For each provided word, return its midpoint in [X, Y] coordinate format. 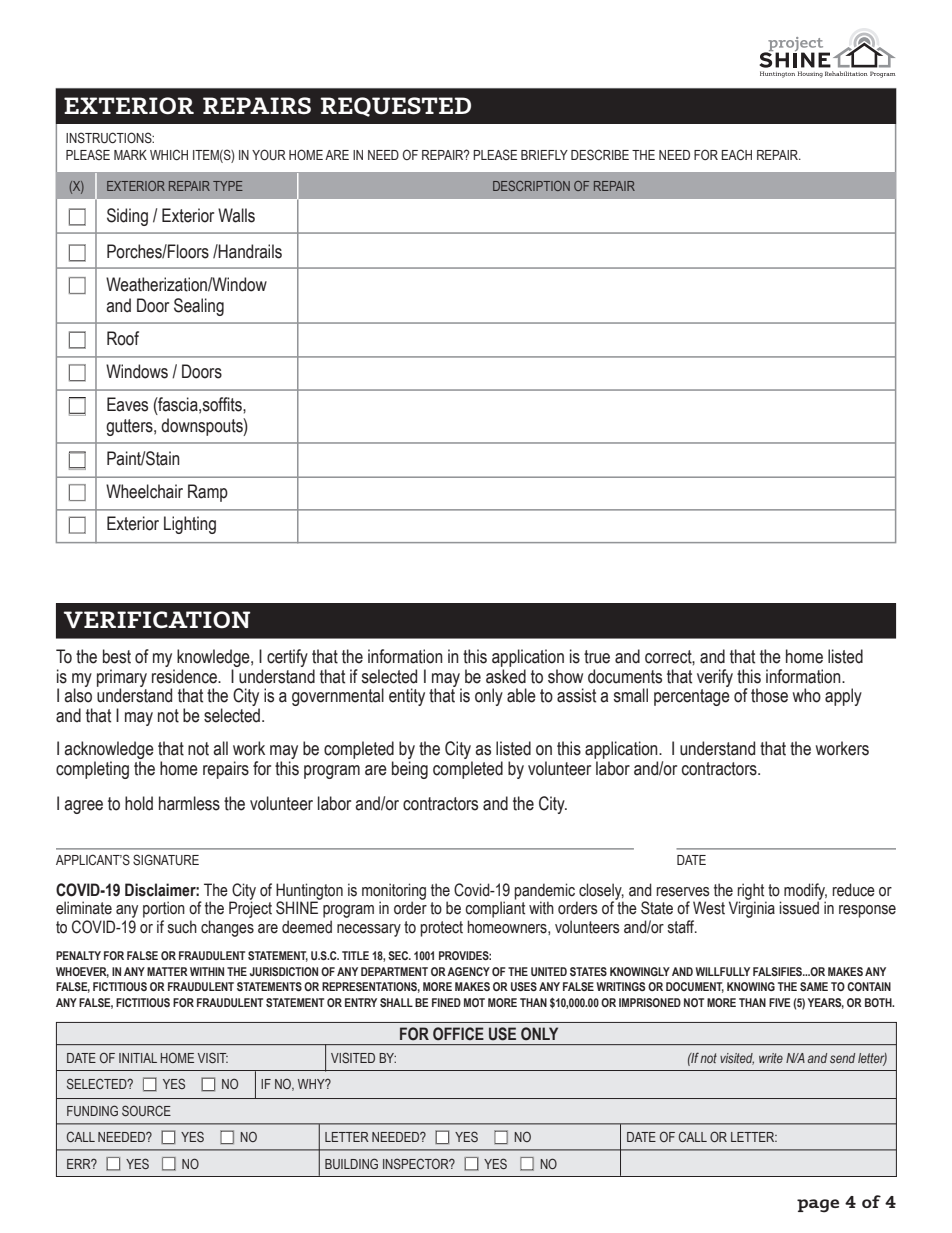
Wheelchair [144, 491]
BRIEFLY [544, 155]
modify [805, 892]
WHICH [169, 154]
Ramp [208, 493]
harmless [189, 803]
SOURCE [146, 1110]
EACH [737, 154]
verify [715, 678]
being [410, 770]
